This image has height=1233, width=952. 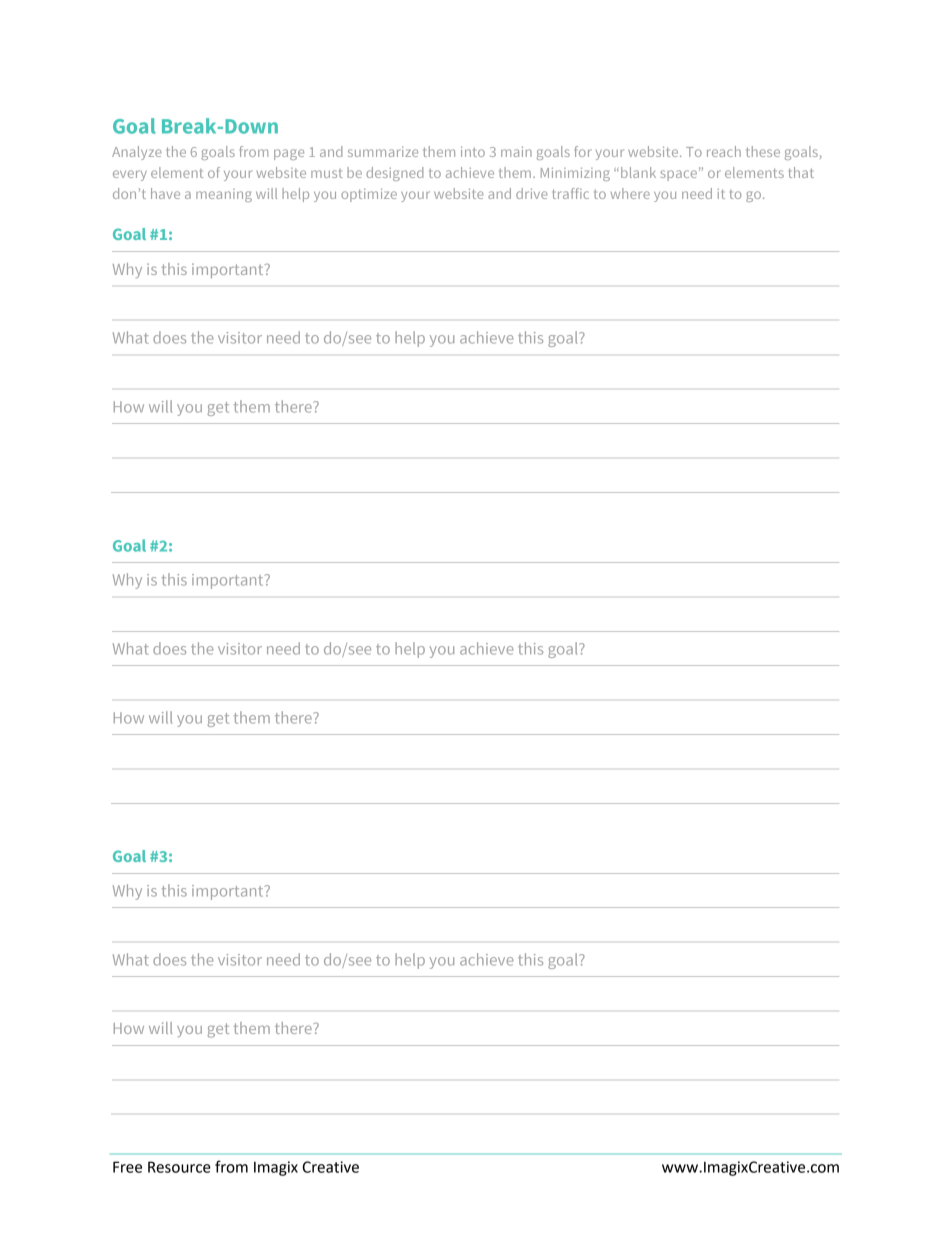 I want to click on Resource, so click(x=179, y=1167).
